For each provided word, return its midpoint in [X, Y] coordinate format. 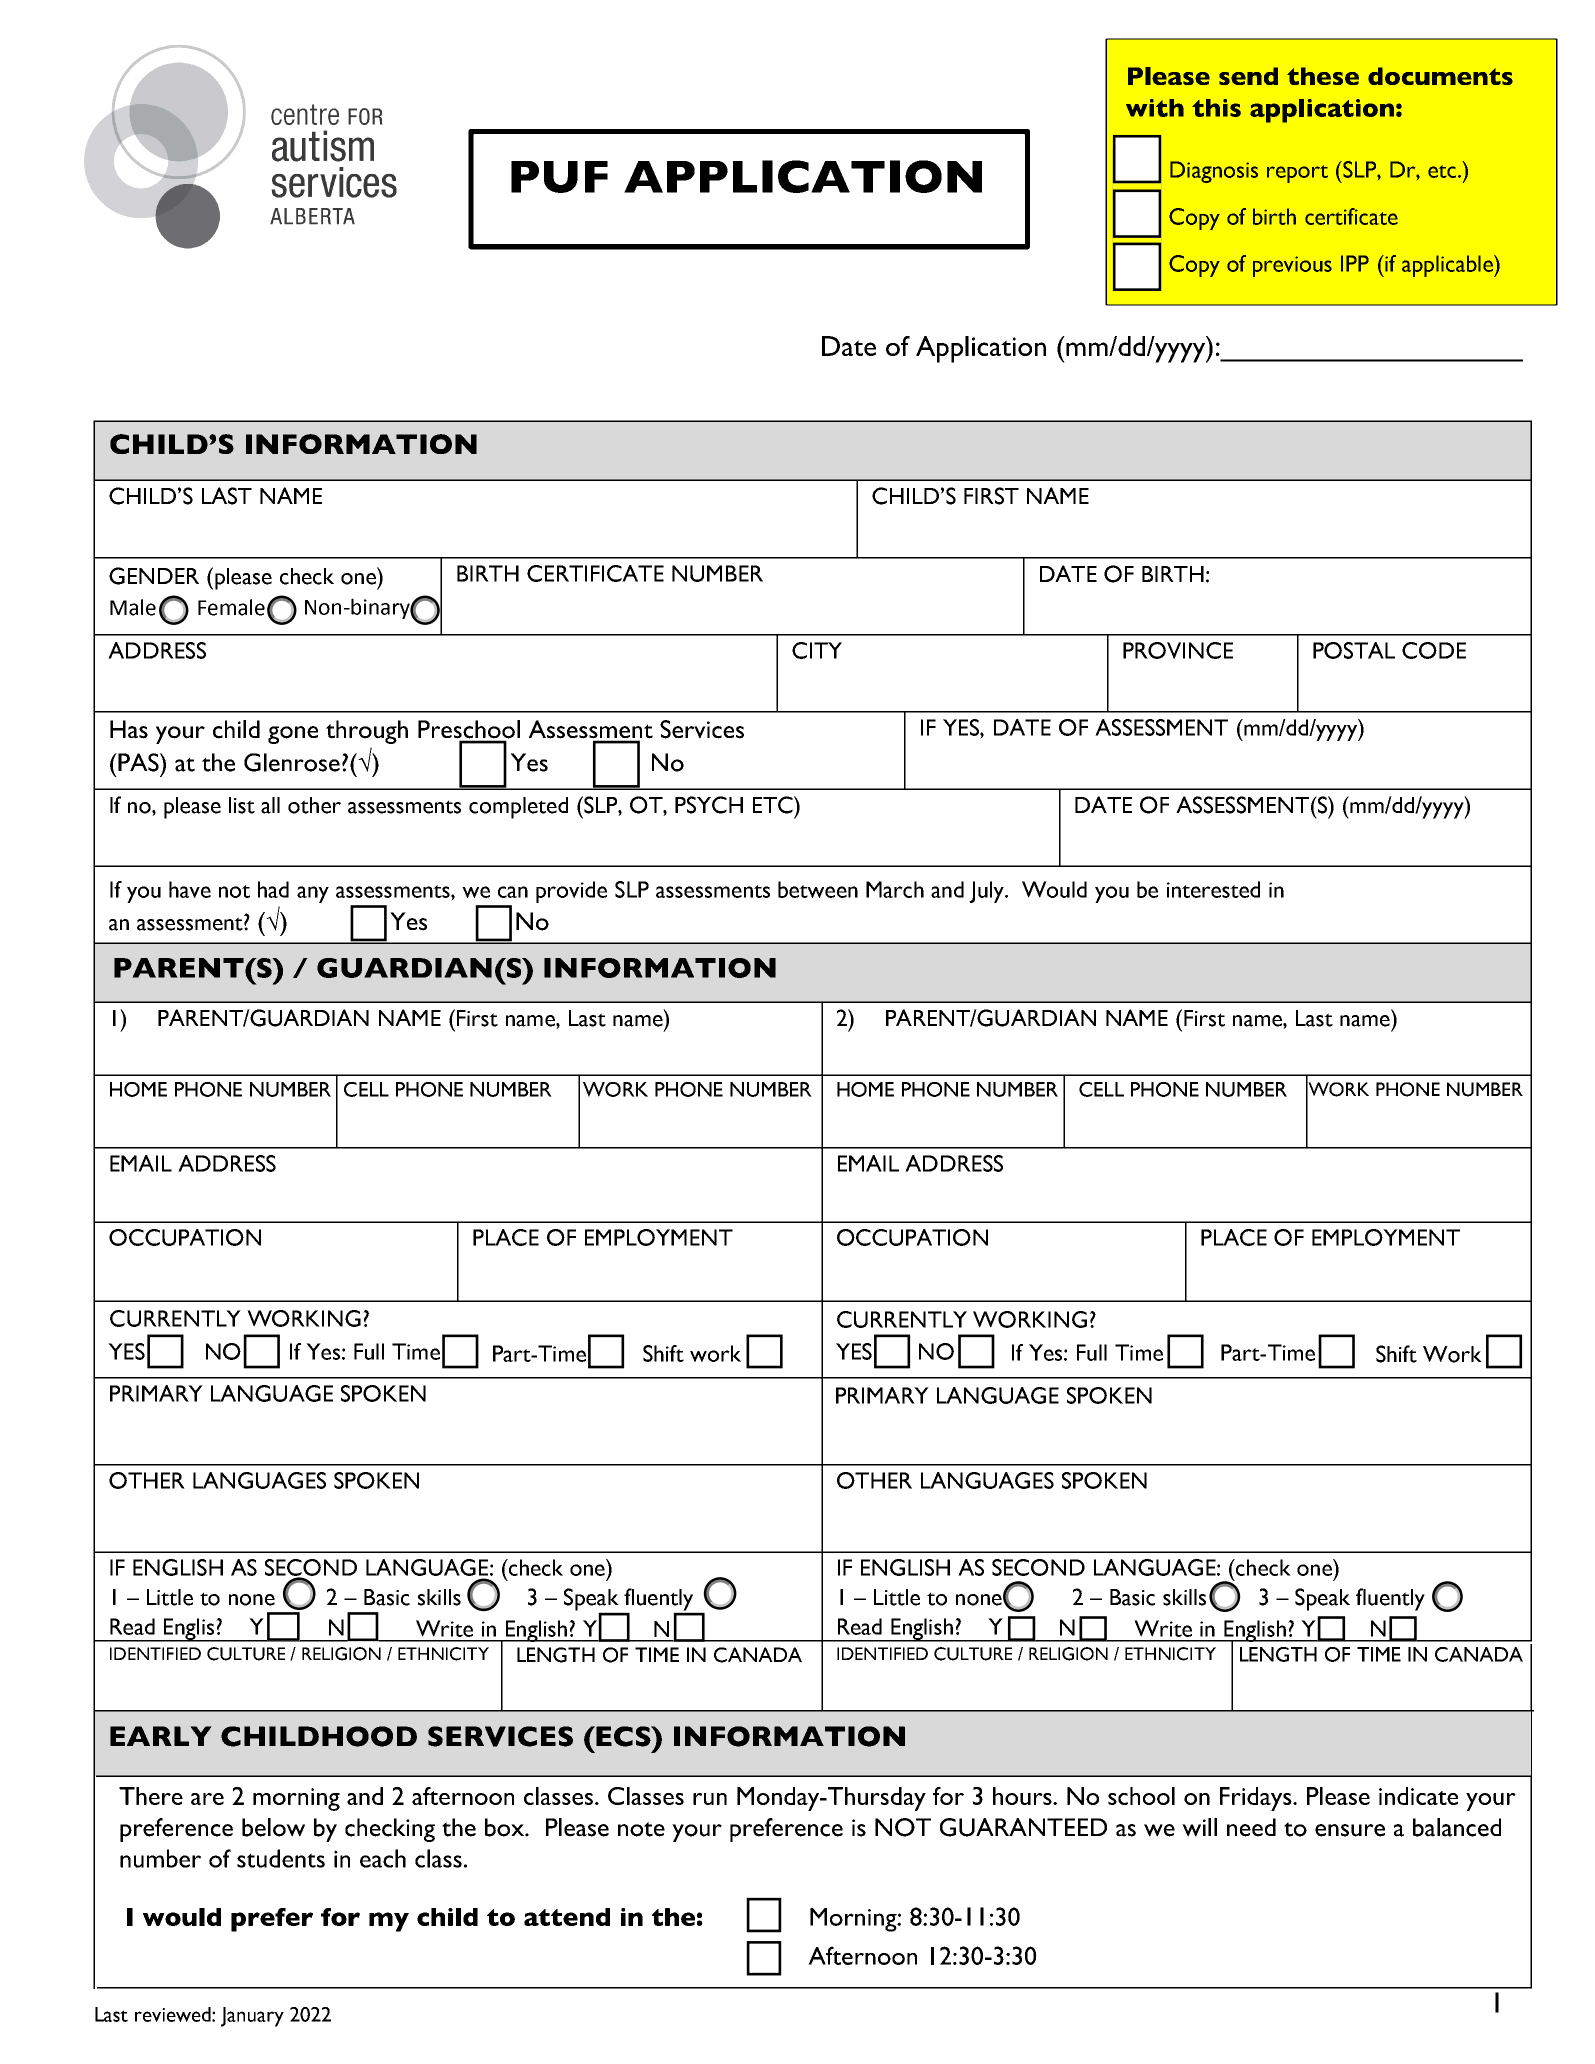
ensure [1350, 1830]
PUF [559, 177]
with [1155, 108]
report [1297, 174]
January [252, 2017]
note [641, 1829]
